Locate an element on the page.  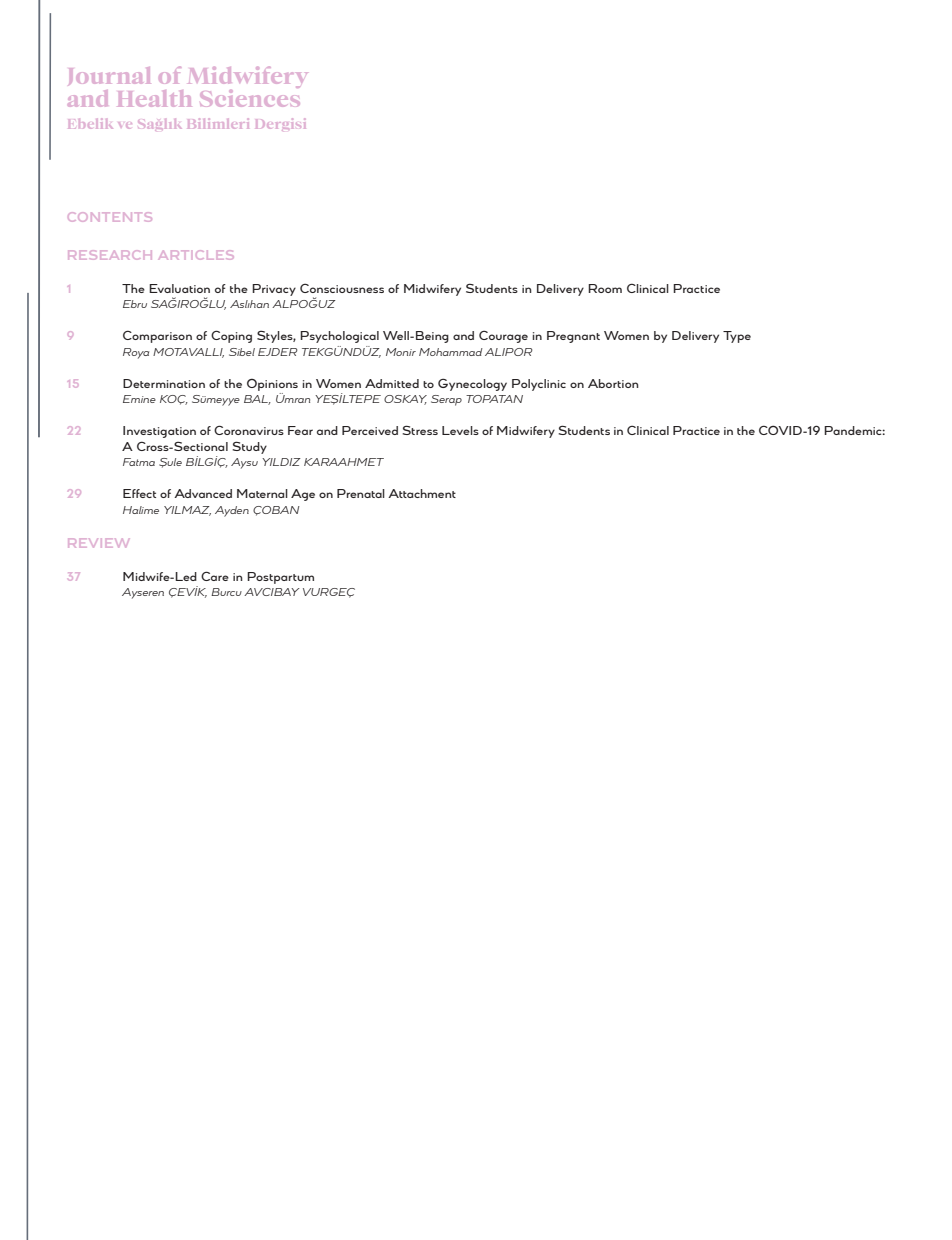
Abortion is located at coordinates (613, 383).
